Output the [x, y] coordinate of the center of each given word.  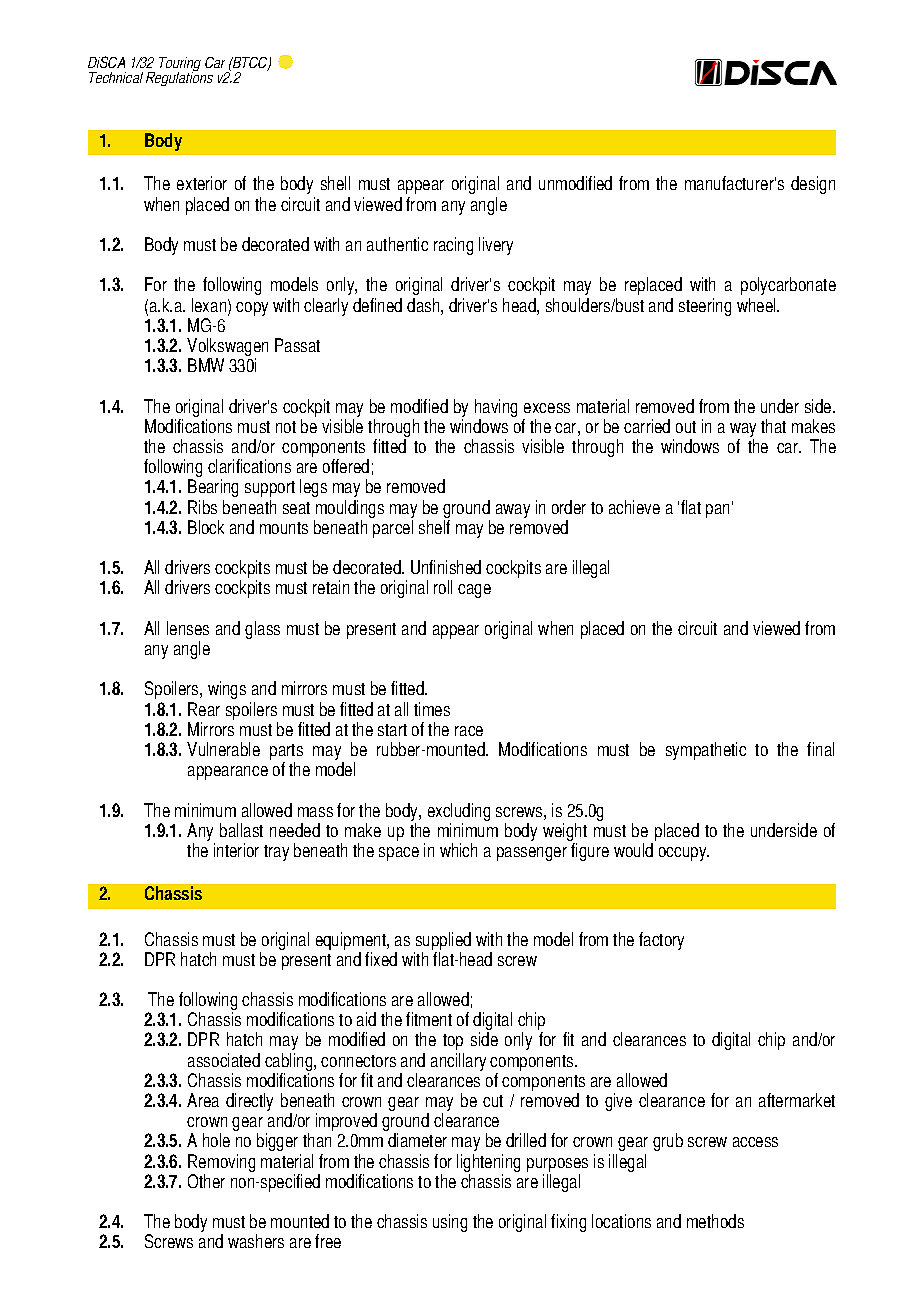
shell [335, 183]
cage [474, 591]
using [450, 1223]
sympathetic [706, 751]
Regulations [179, 78]
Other [206, 1181]
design [813, 185]
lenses [188, 628]
